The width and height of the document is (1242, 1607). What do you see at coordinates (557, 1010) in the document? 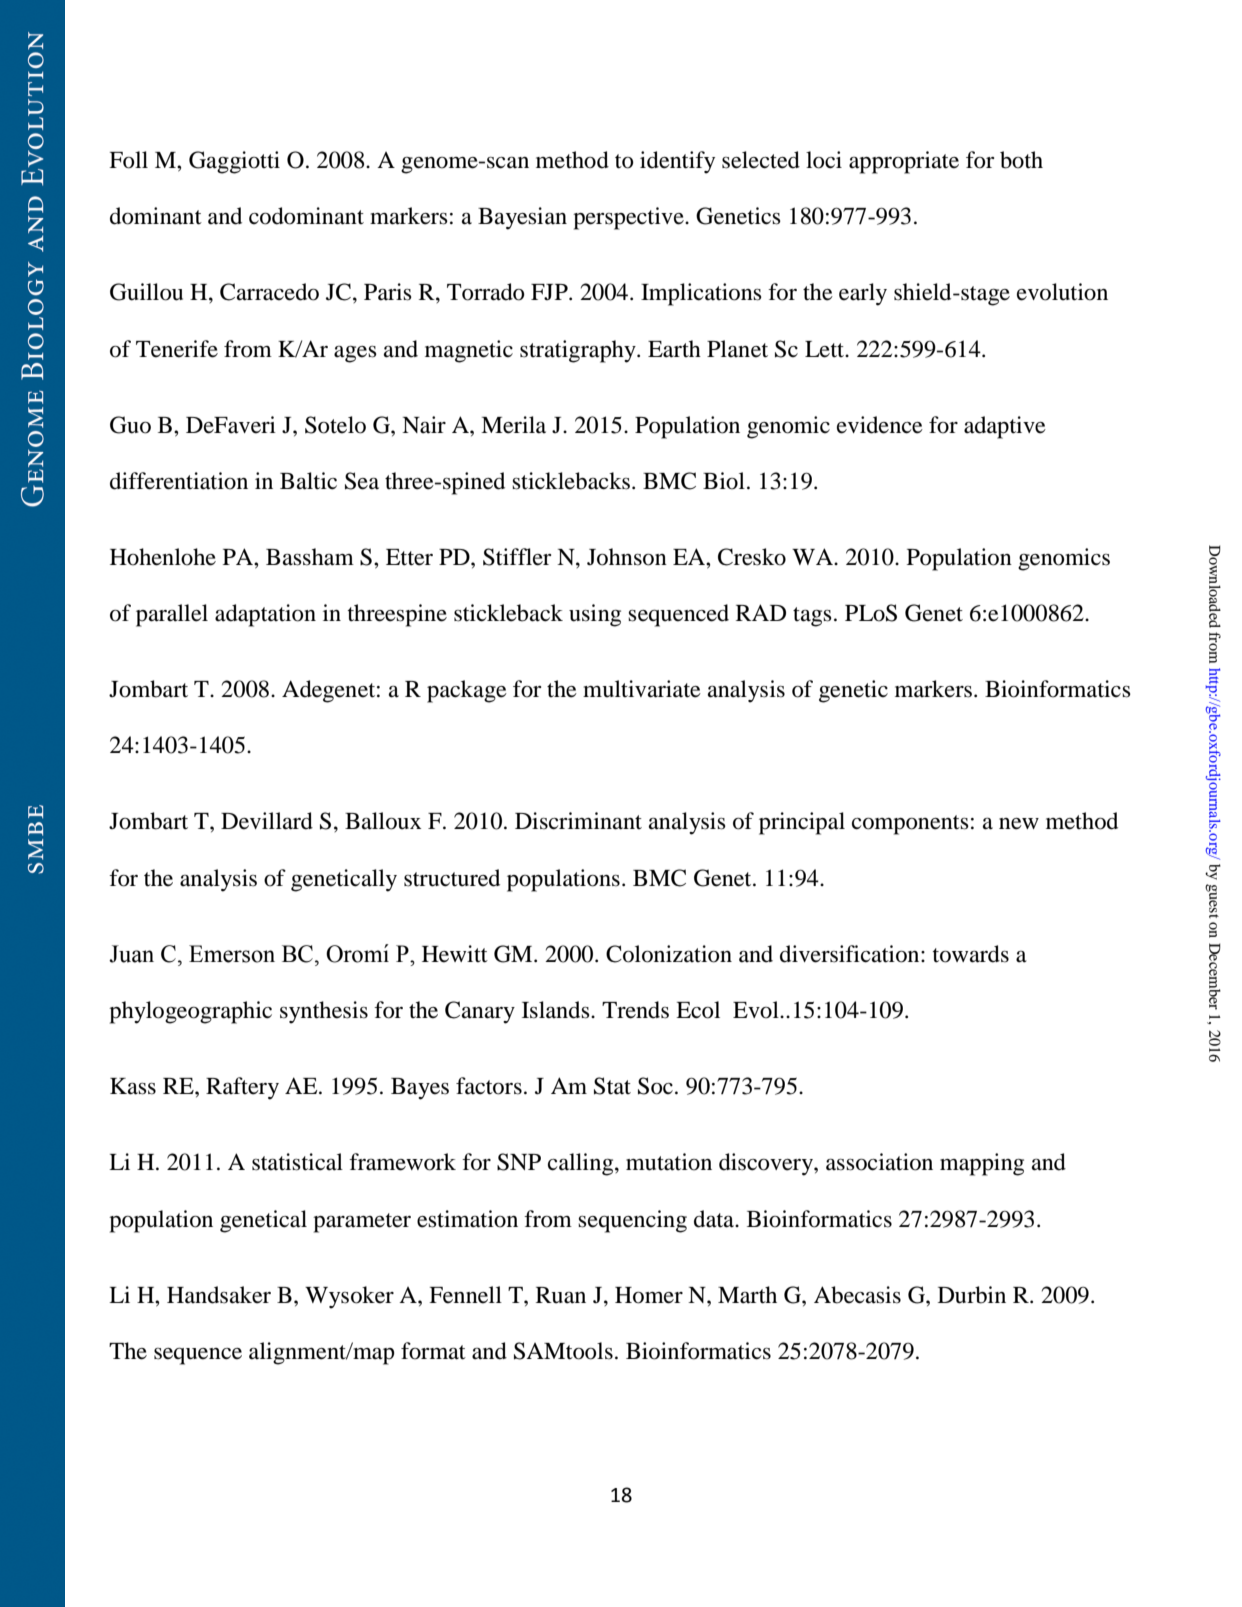
I see `Islands` at bounding box center [557, 1010].
